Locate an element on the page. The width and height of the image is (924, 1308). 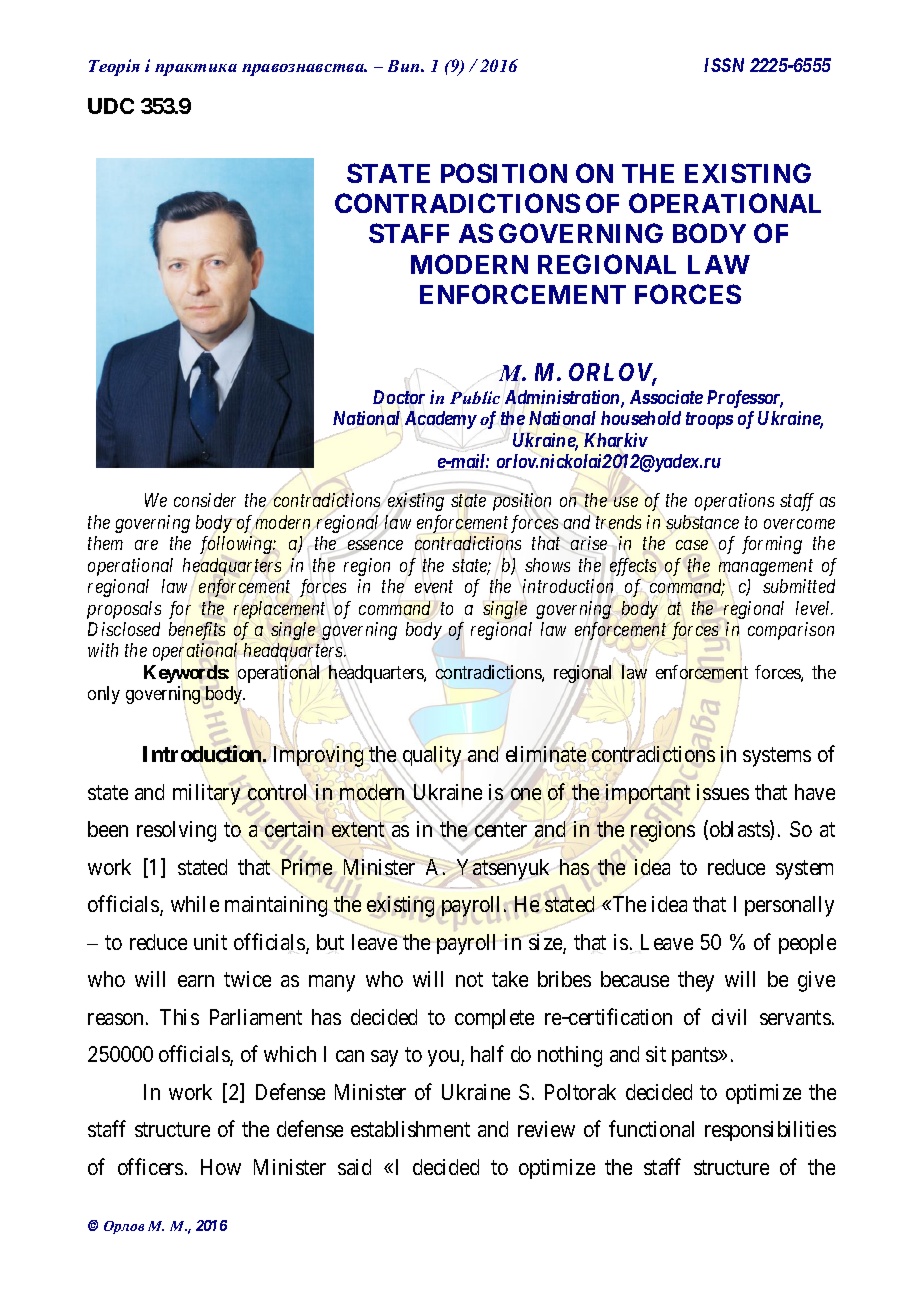
officers is located at coordinates (150, 1166).
